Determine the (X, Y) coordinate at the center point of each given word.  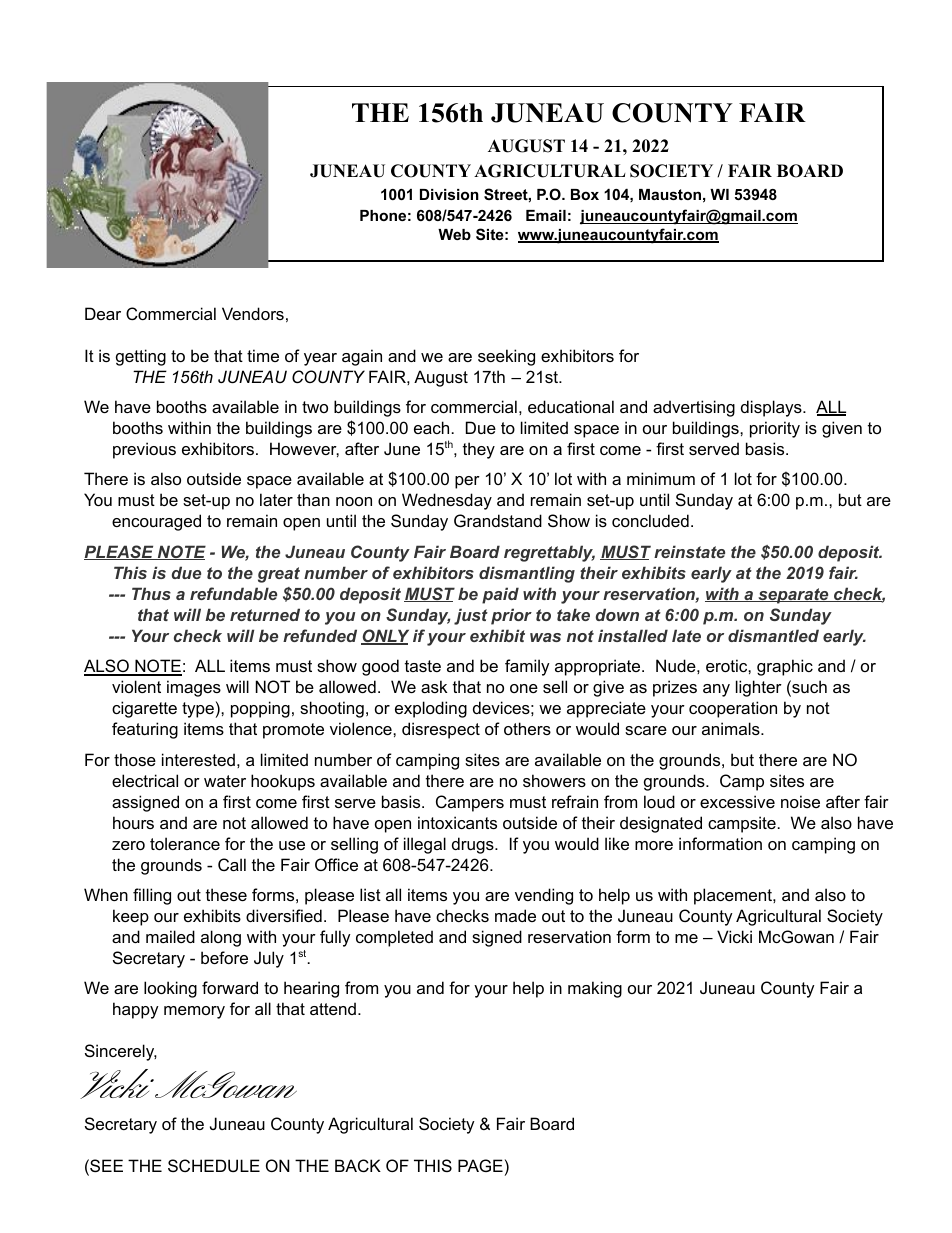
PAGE (480, 1165)
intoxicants (457, 822)
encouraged (156, 522)
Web (454, 234)
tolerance (185, 843)
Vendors (253, 313)
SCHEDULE (214, 1165)
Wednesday (447, 501)
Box (585, 194)
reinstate (689, 551)
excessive (737, 801)
